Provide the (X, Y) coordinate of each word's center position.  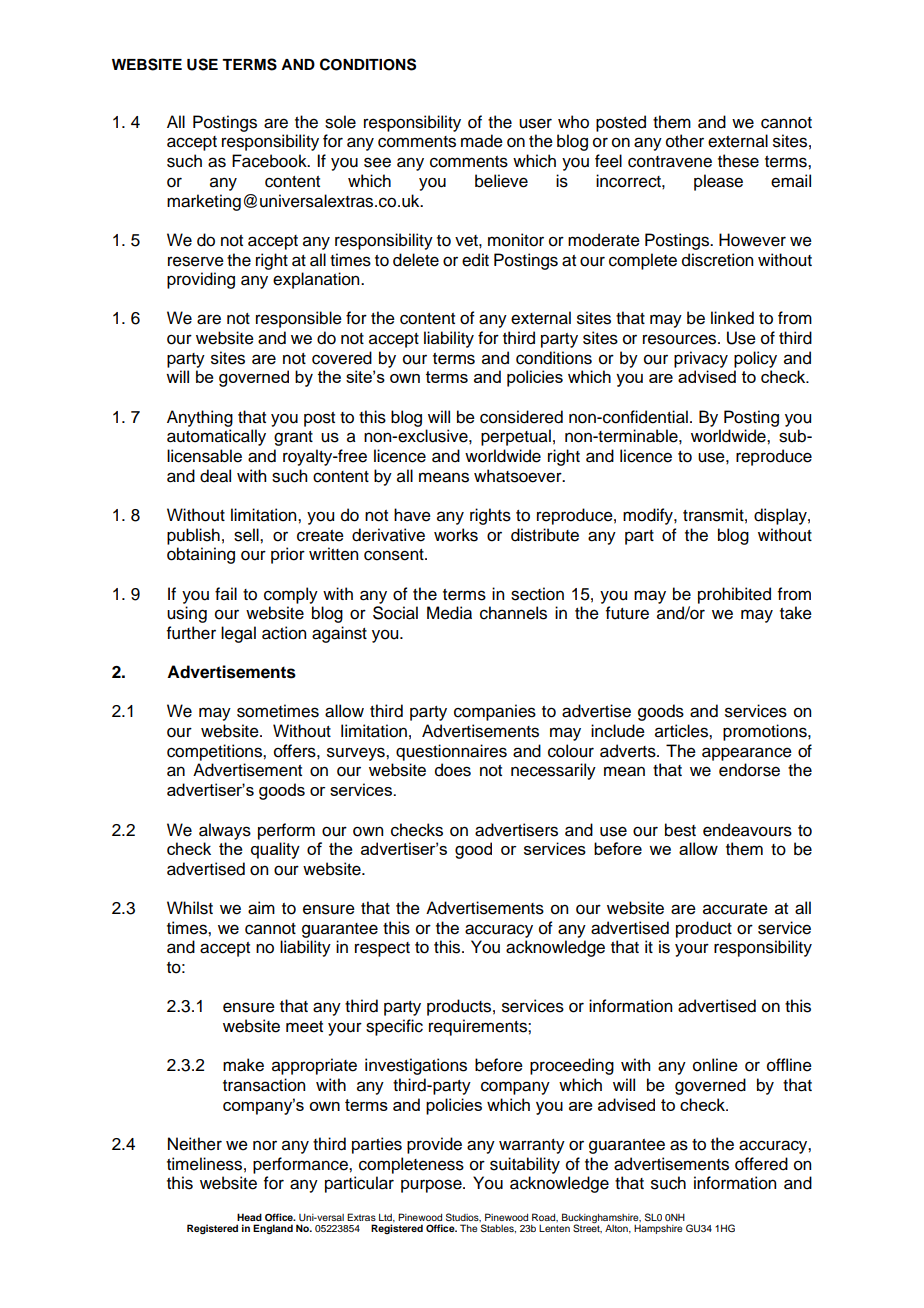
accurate (735, 909)
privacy (701, 359)
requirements (479, 1027)
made (482, 141)
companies (495, 712)
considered (521, 417)
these (738, 161)
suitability (525, 1165)
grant (293, 438)
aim (261, 908)
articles (682, 731)
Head (249, 1217)
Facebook (270, 161)
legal (238, 634)
